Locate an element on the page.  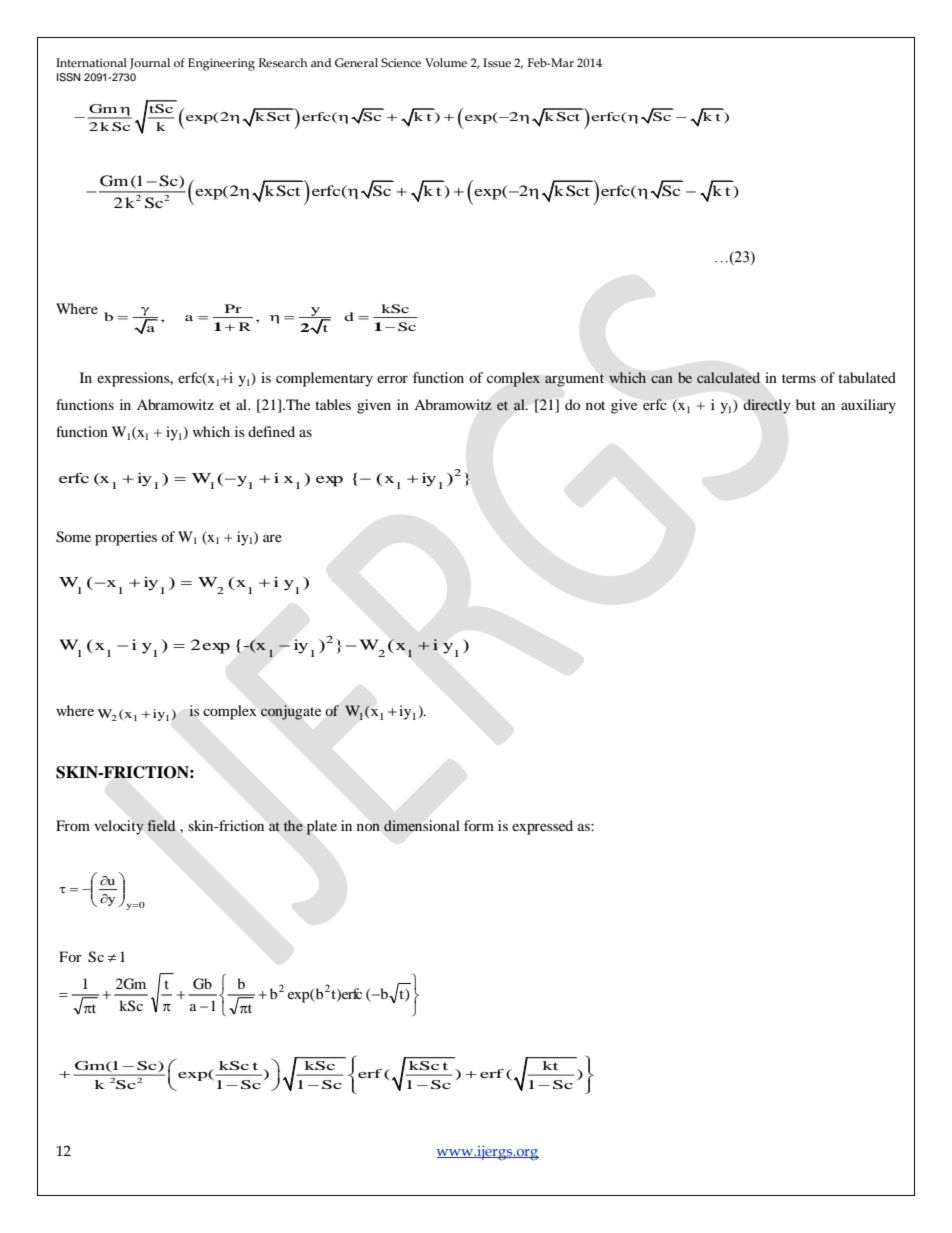
field is located at coordinates (161, 825).
